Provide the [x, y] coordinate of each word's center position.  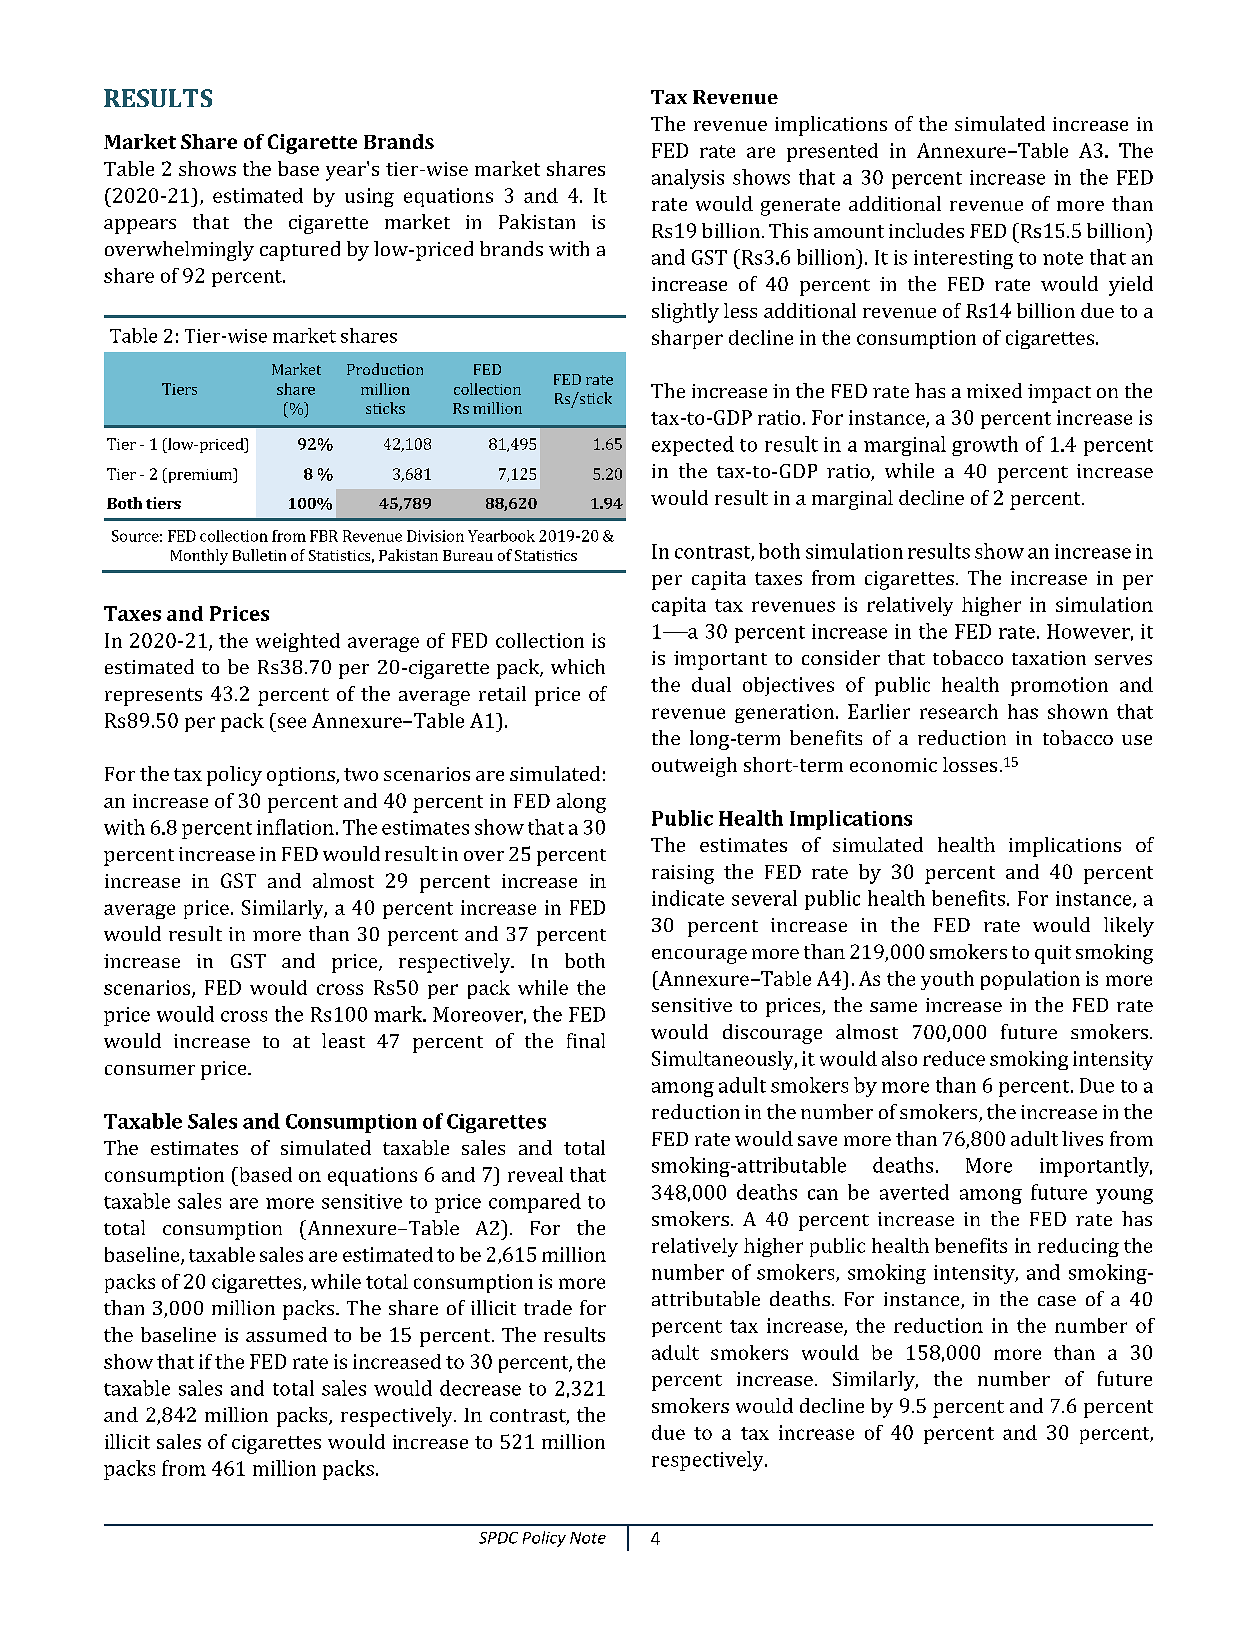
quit [1053, 954]
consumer [150, 1070]
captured [300, 251]
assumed [286, 1334]
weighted [298, 642]
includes [926, 230]
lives [1082, 1138]
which [578, 666]
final [586, 1040]
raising [683, 874]
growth [985, 446]
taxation [1049, 658]
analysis [688, 179]
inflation [295, 827]
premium [200, 475]
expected [693, 446]
